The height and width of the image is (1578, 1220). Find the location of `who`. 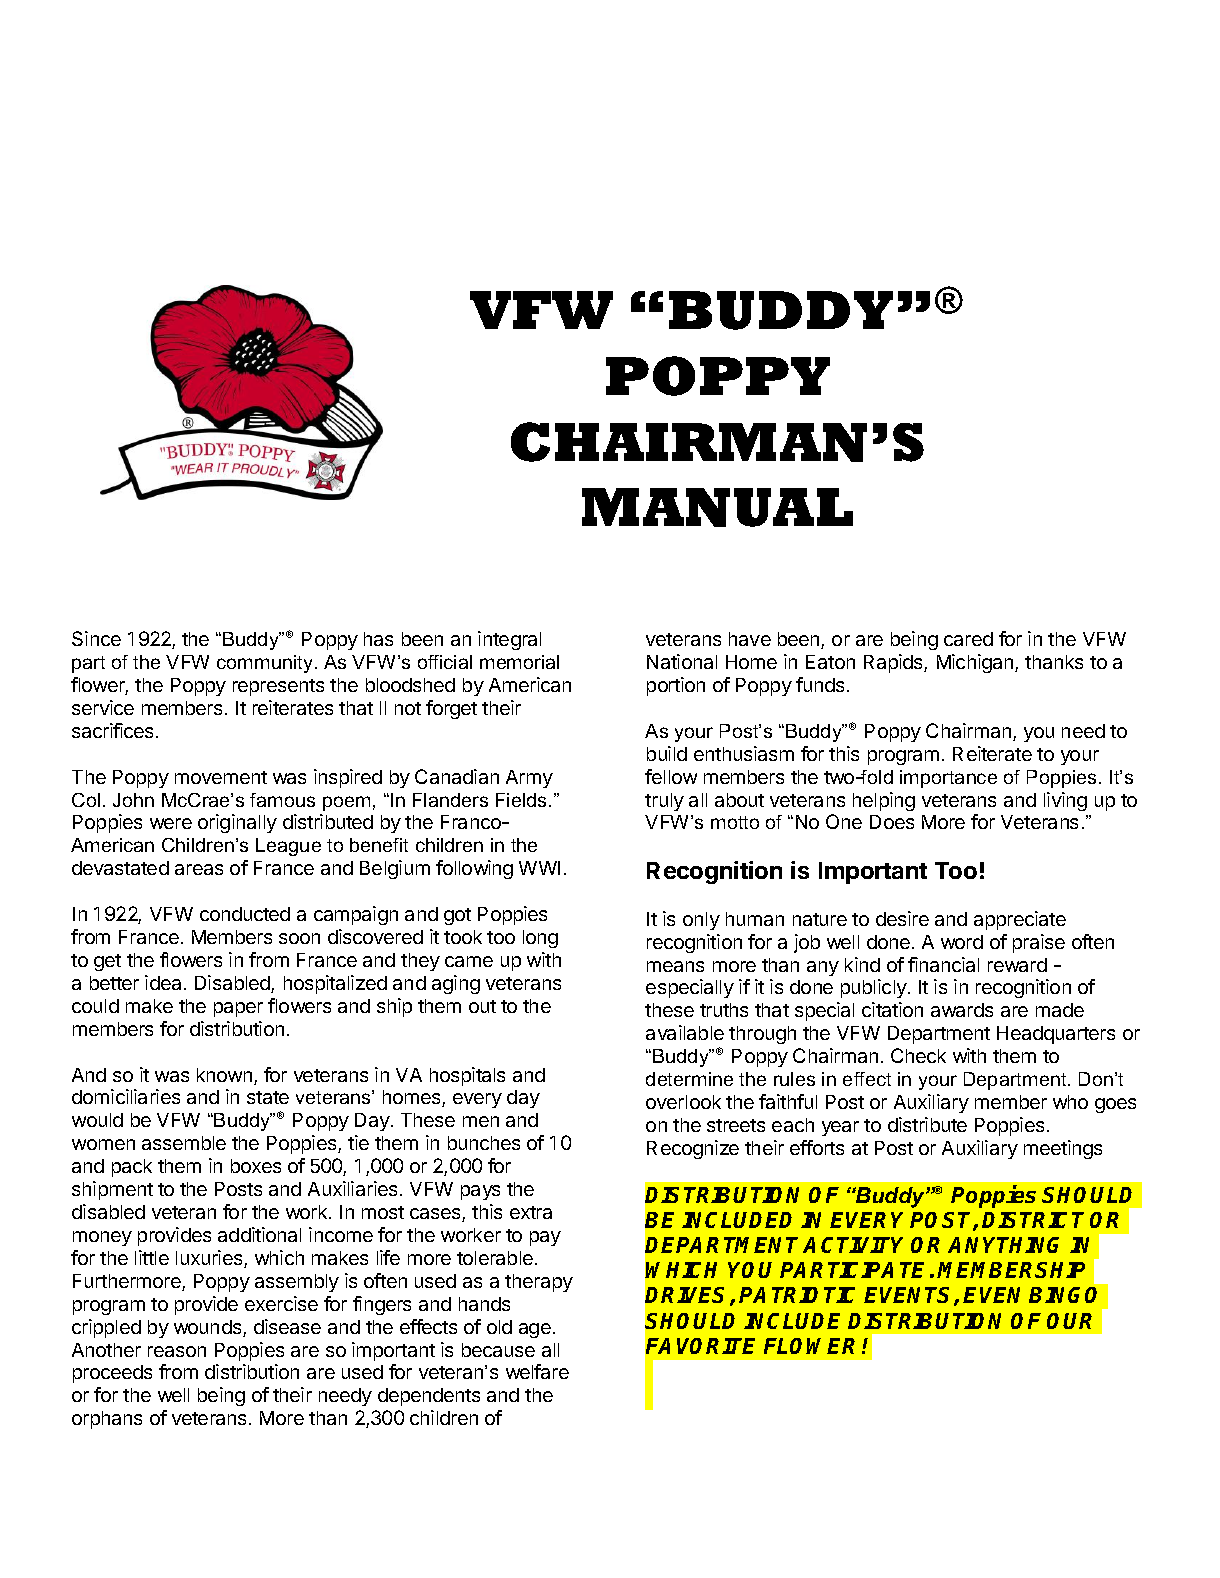

who is located at coordinates (1070, 1102).
